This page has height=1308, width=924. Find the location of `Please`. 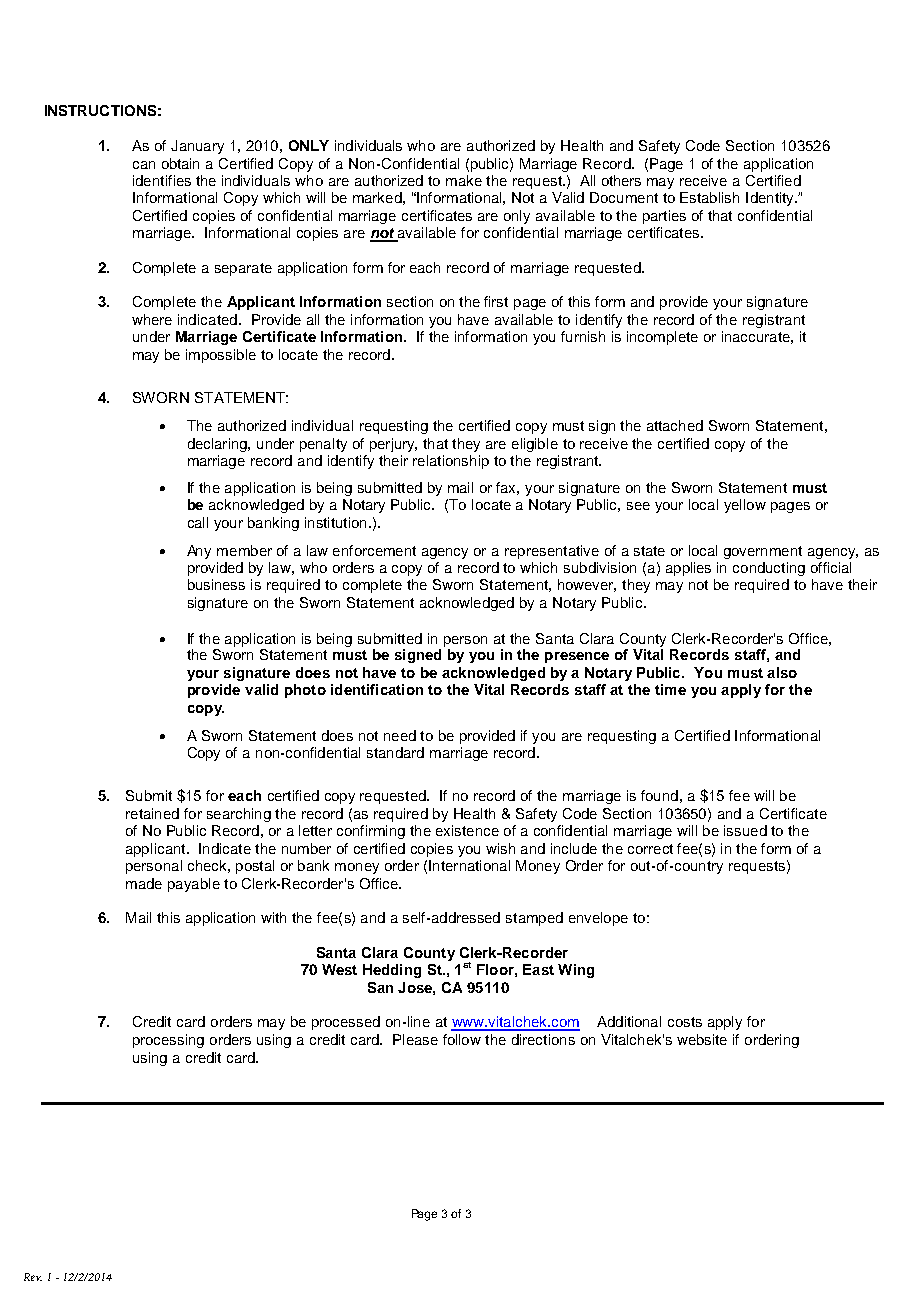

Please is located at coordinates (415, 1039).
